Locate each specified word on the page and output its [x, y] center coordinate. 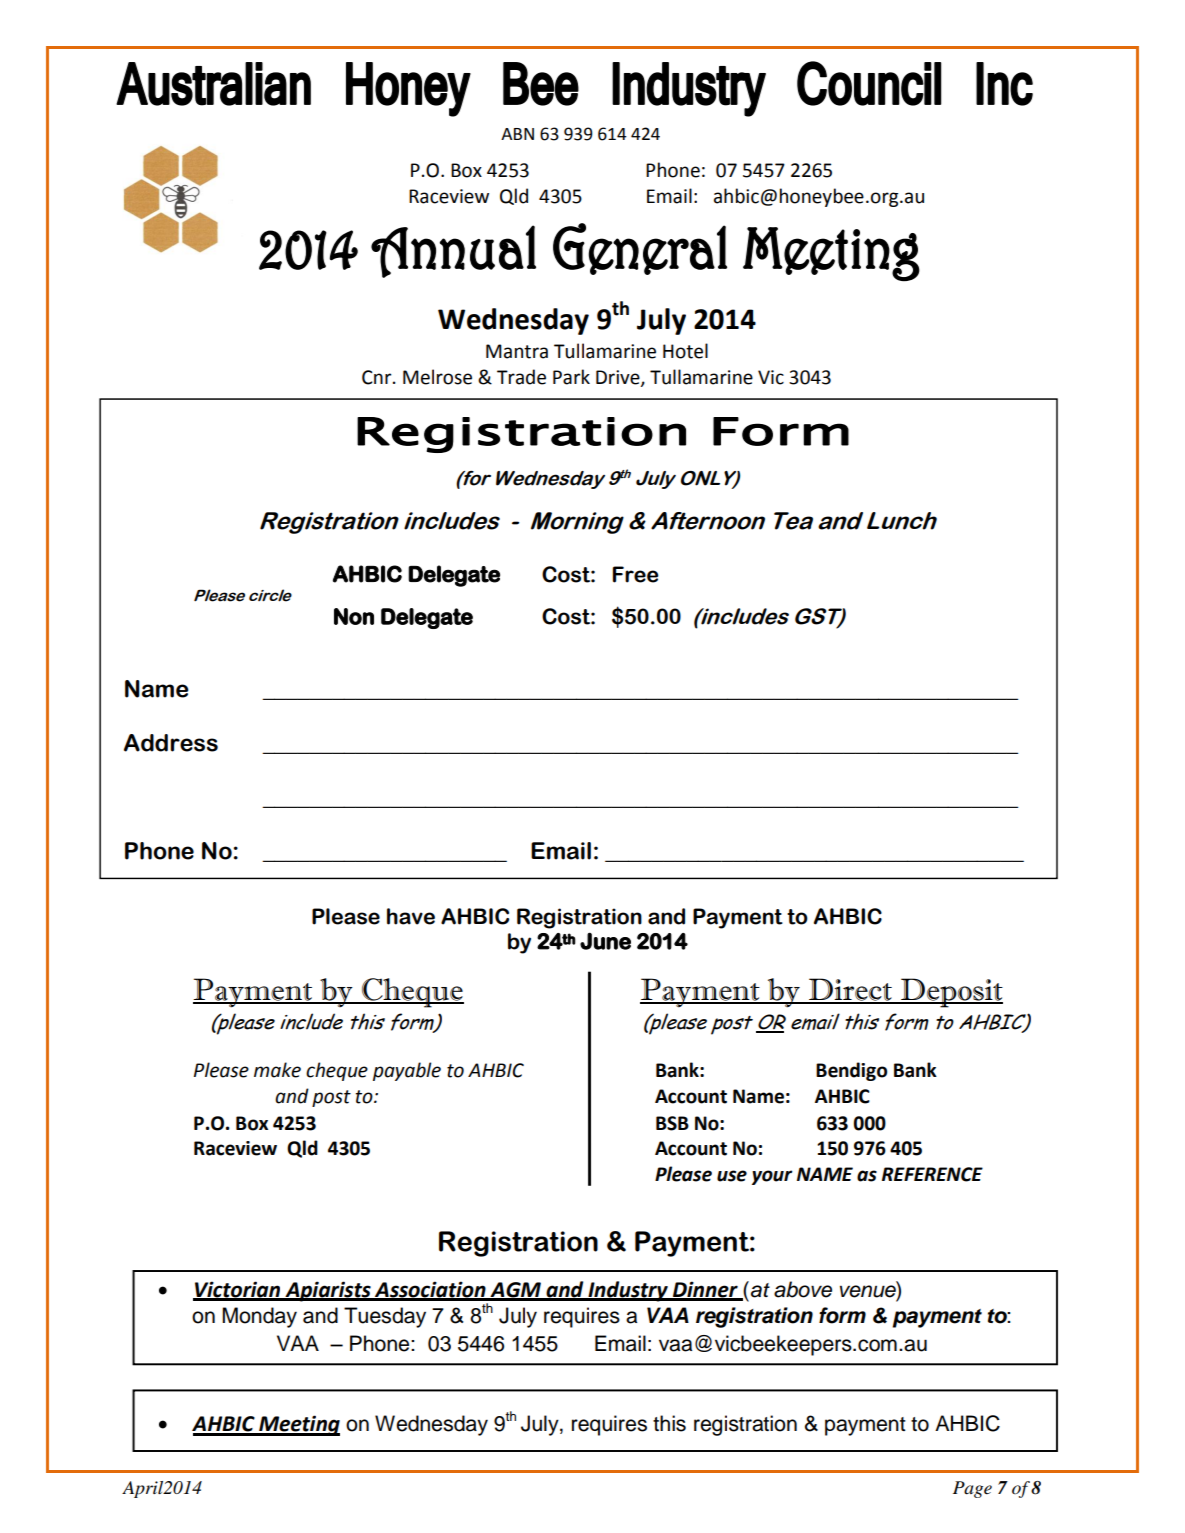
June [605, 941]
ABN [517, 134]
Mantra [517, 351]
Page [972, 1489]
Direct [850, 990]
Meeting [298, 1425]
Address [171, 743]
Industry [628, 1291]
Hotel [685, 351]
